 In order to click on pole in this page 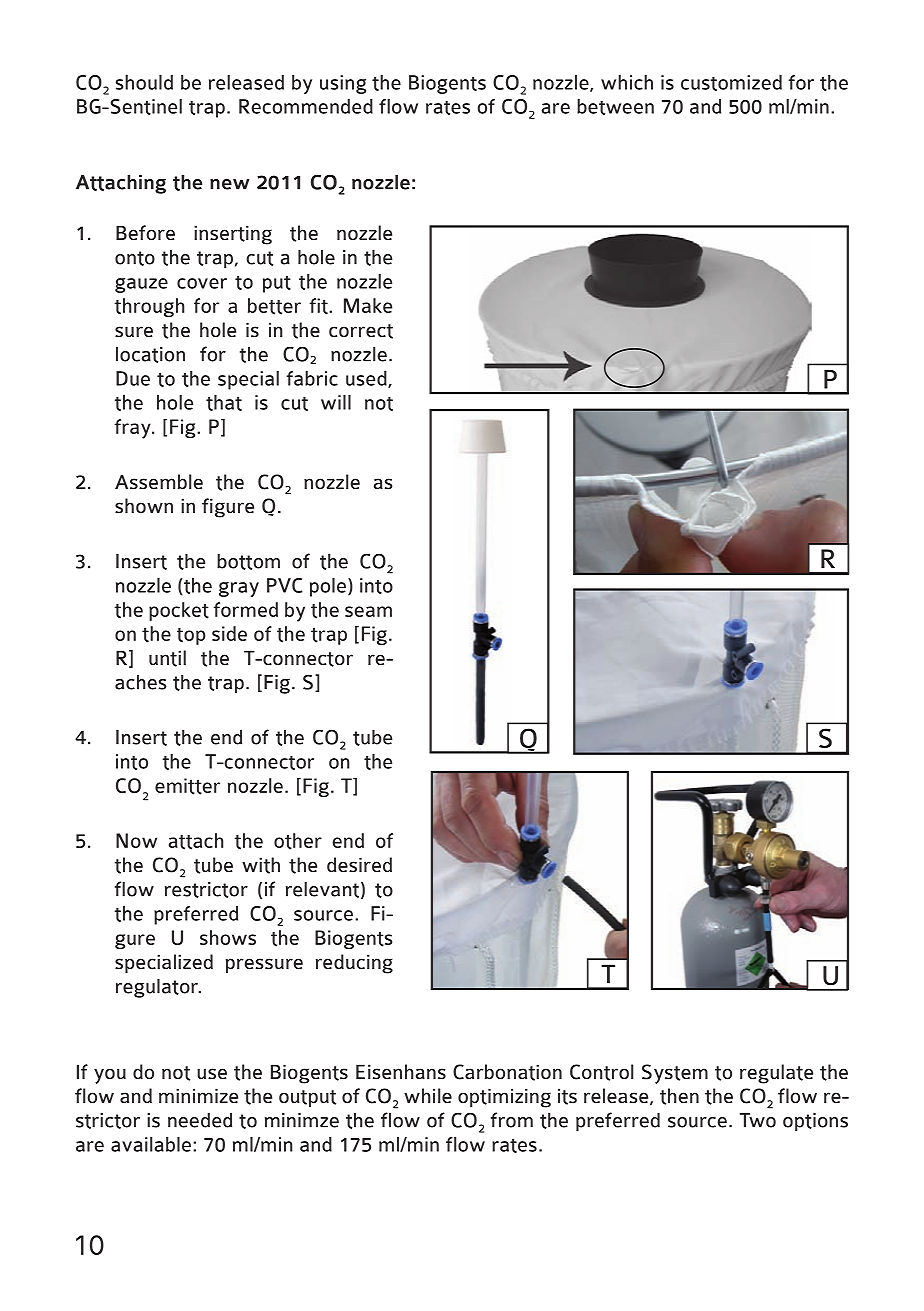, I will do `click(329, 587)`.
